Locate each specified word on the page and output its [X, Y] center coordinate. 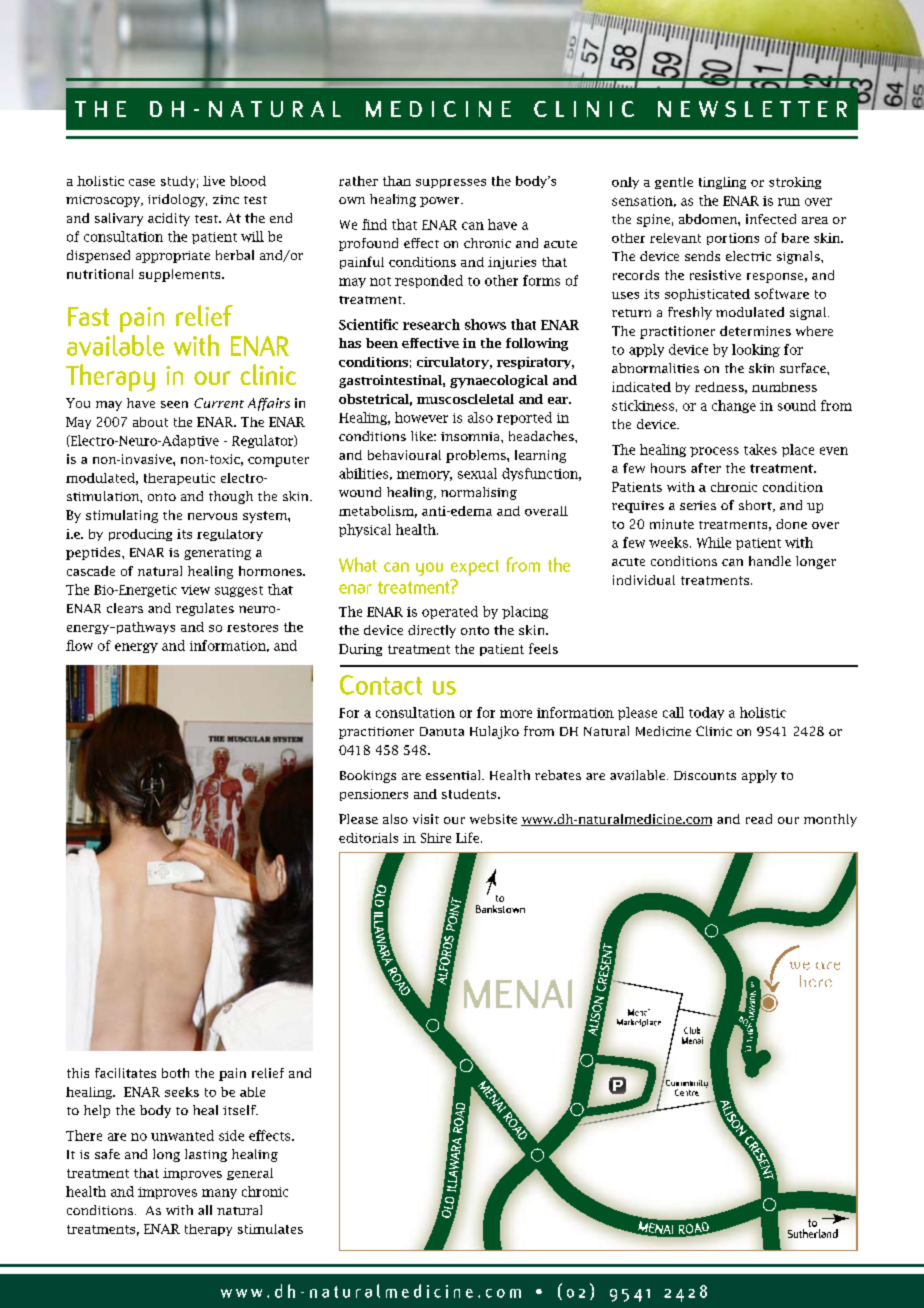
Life [469, 837]
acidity [169, 219]
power [441, 202]
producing [140, 535]
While [714, 542]
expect [475, 568]
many [219, 1194]
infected [771, 219]
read [759, 819]
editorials [368, 838]
